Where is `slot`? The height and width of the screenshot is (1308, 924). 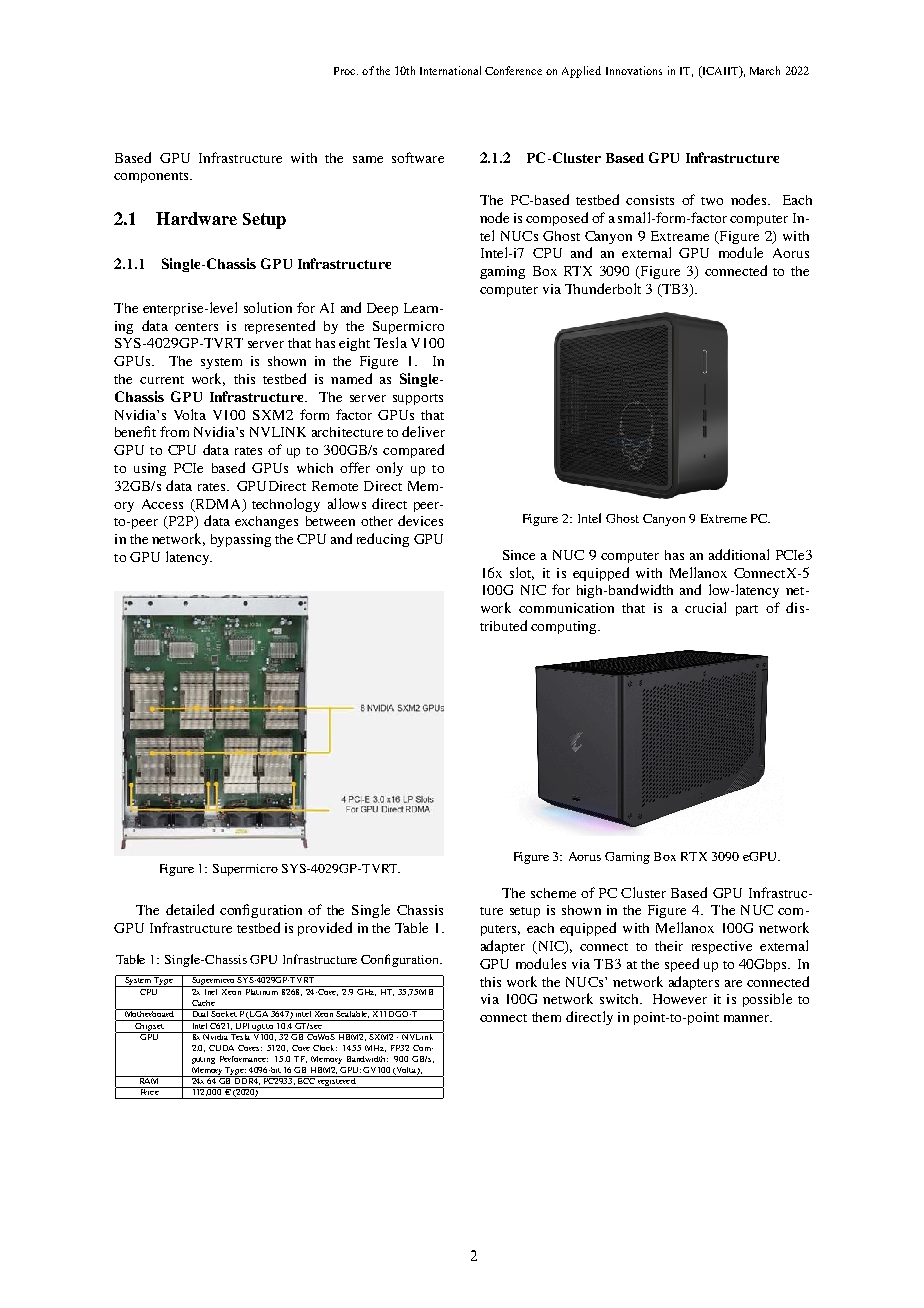
slot is located at coordinates (522, 573).
